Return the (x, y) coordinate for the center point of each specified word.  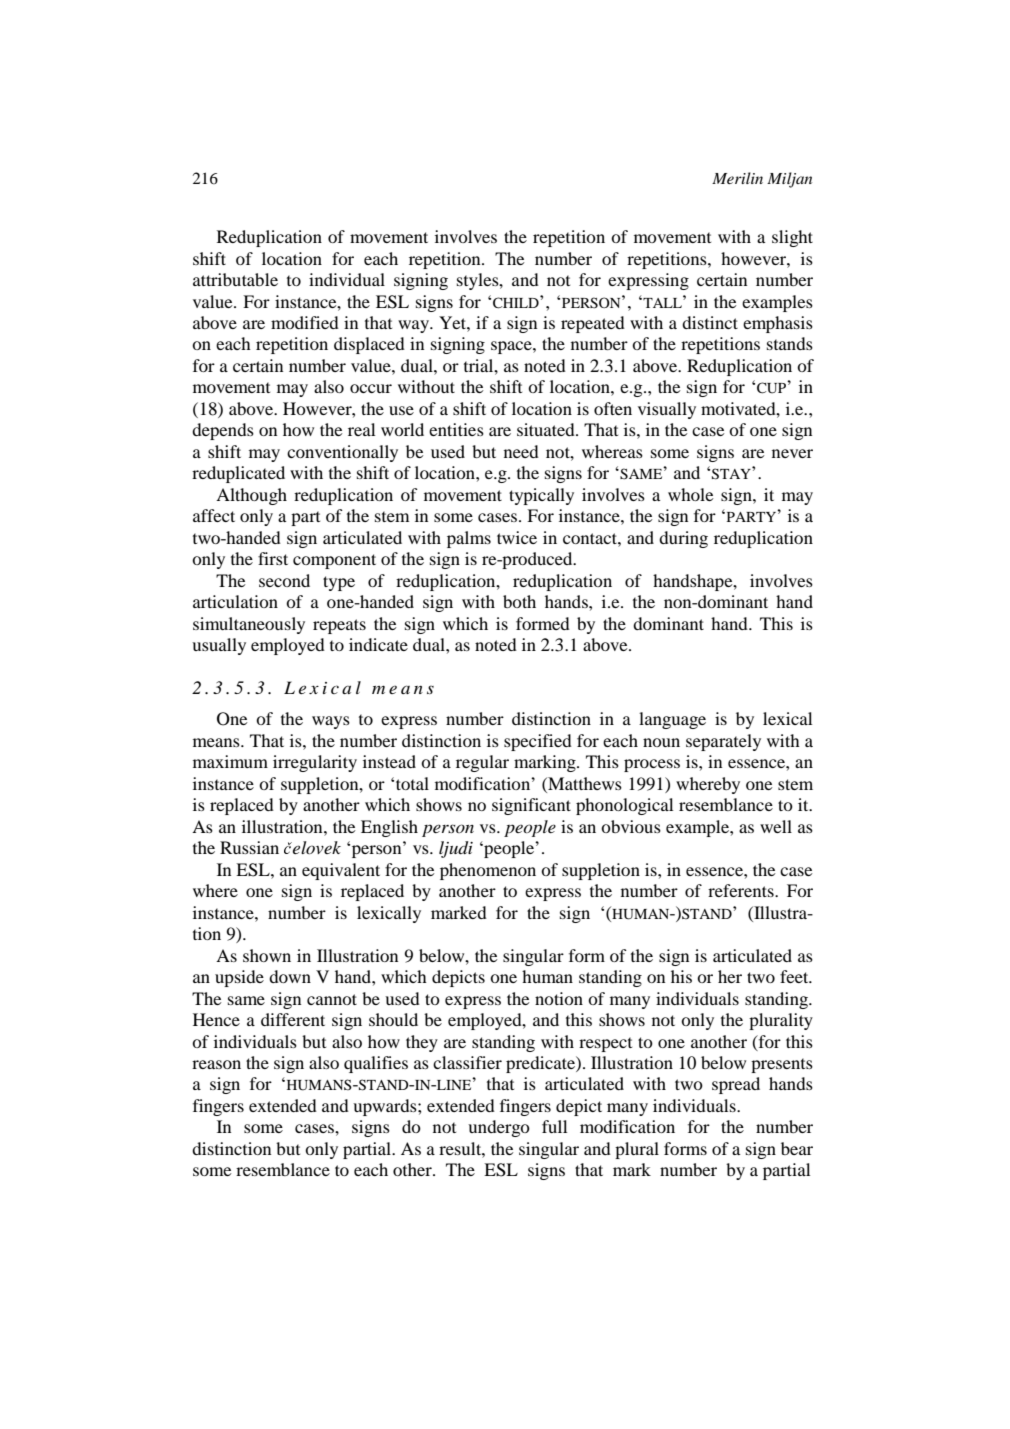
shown (267, 955)
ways (331, 722)
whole (691, 494)
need (521, 451)
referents (742, 890)
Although (251, 496)
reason (216, 1064)
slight (792, 238)
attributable (235, 279)
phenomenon (488, 871)
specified (538, 742)
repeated (593, 324)
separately (723, 742)
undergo (499, 1128)
